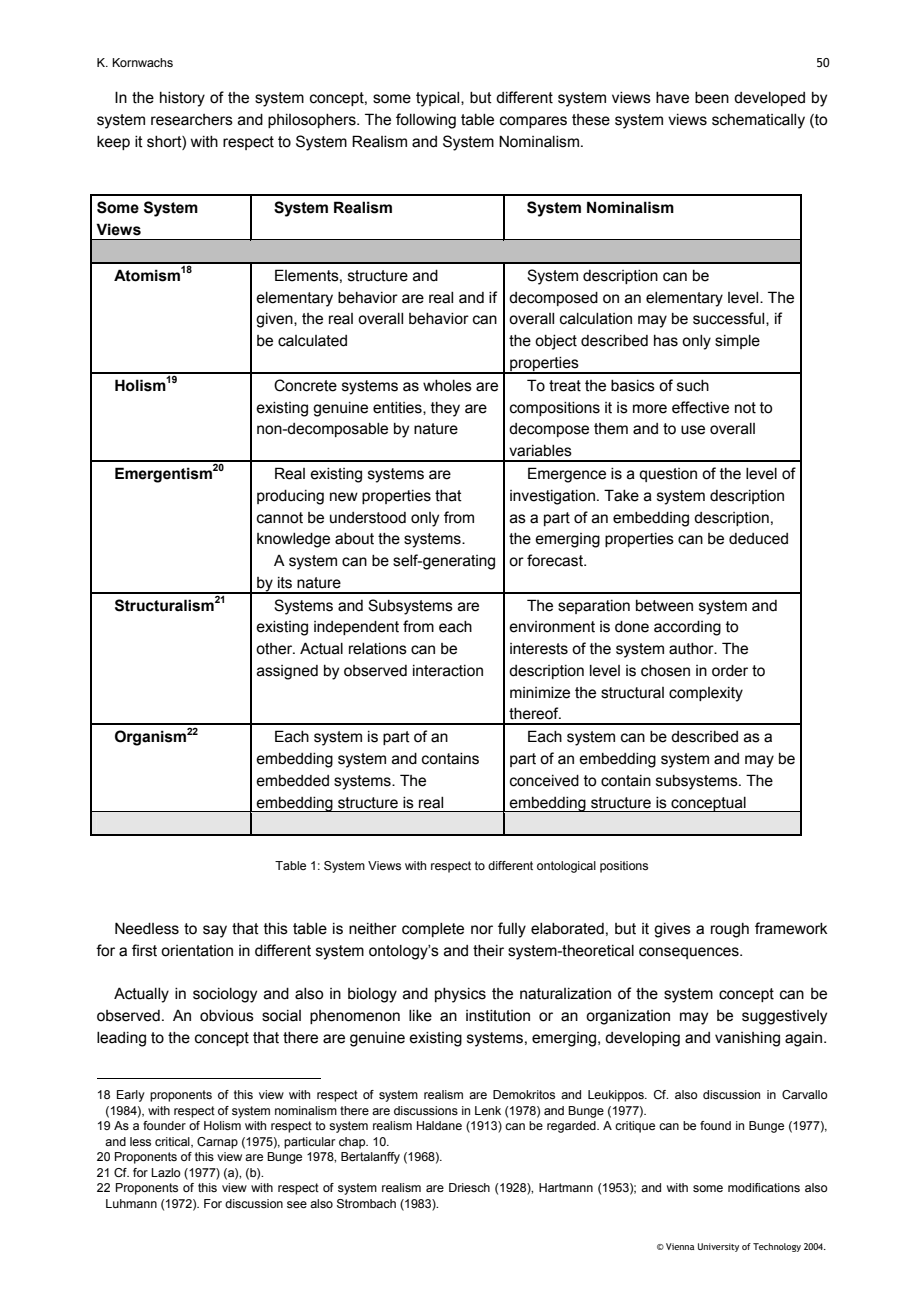 The image size is (924, 1308). Describe the element at coordinates (758, 121) in the image. I see `schematically` at that location.
